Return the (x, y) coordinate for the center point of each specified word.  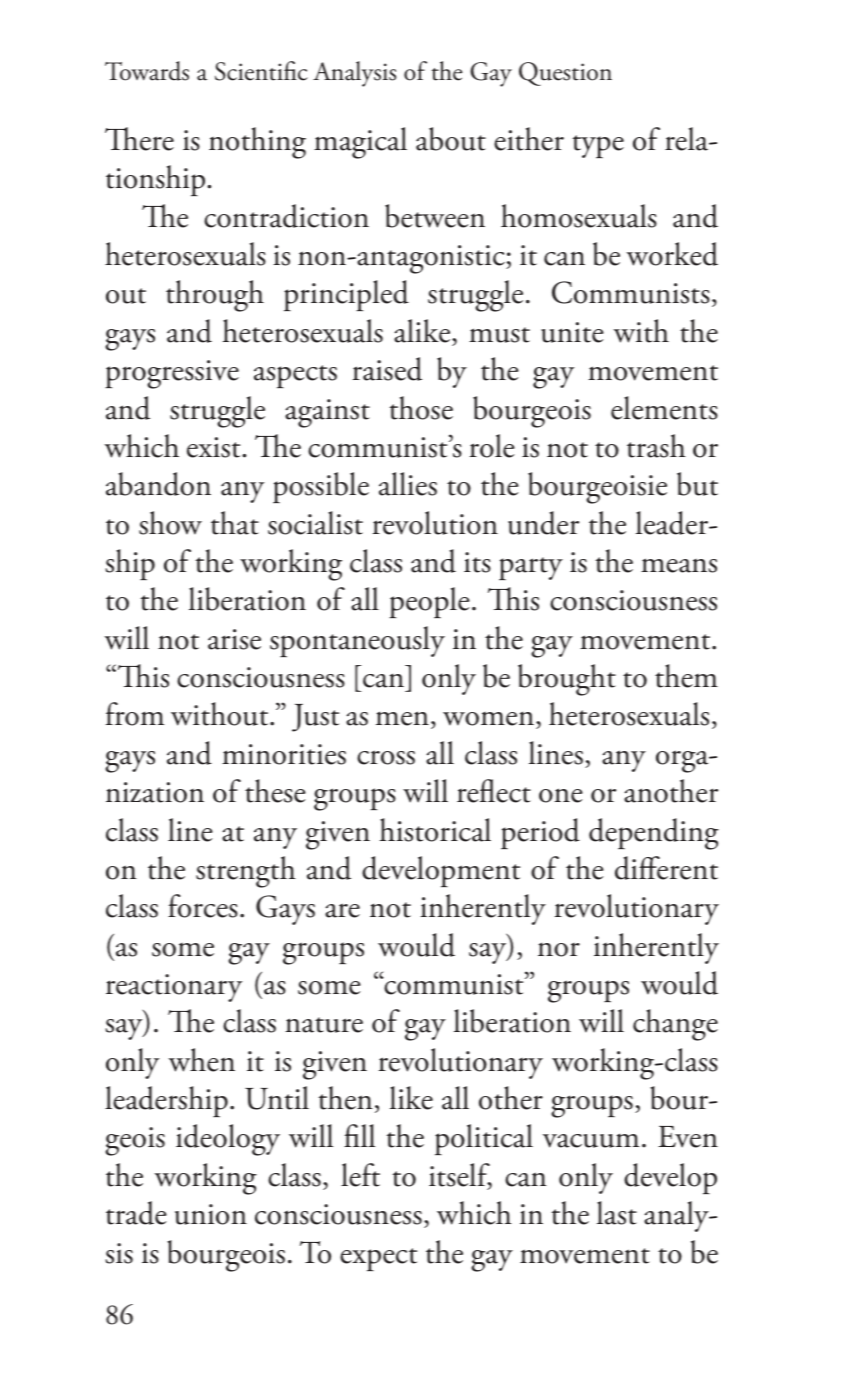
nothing (257, 143)
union (211, 1214)
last (617, 1213)
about (451, 139)
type (598, 146)
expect (378, 1259)
